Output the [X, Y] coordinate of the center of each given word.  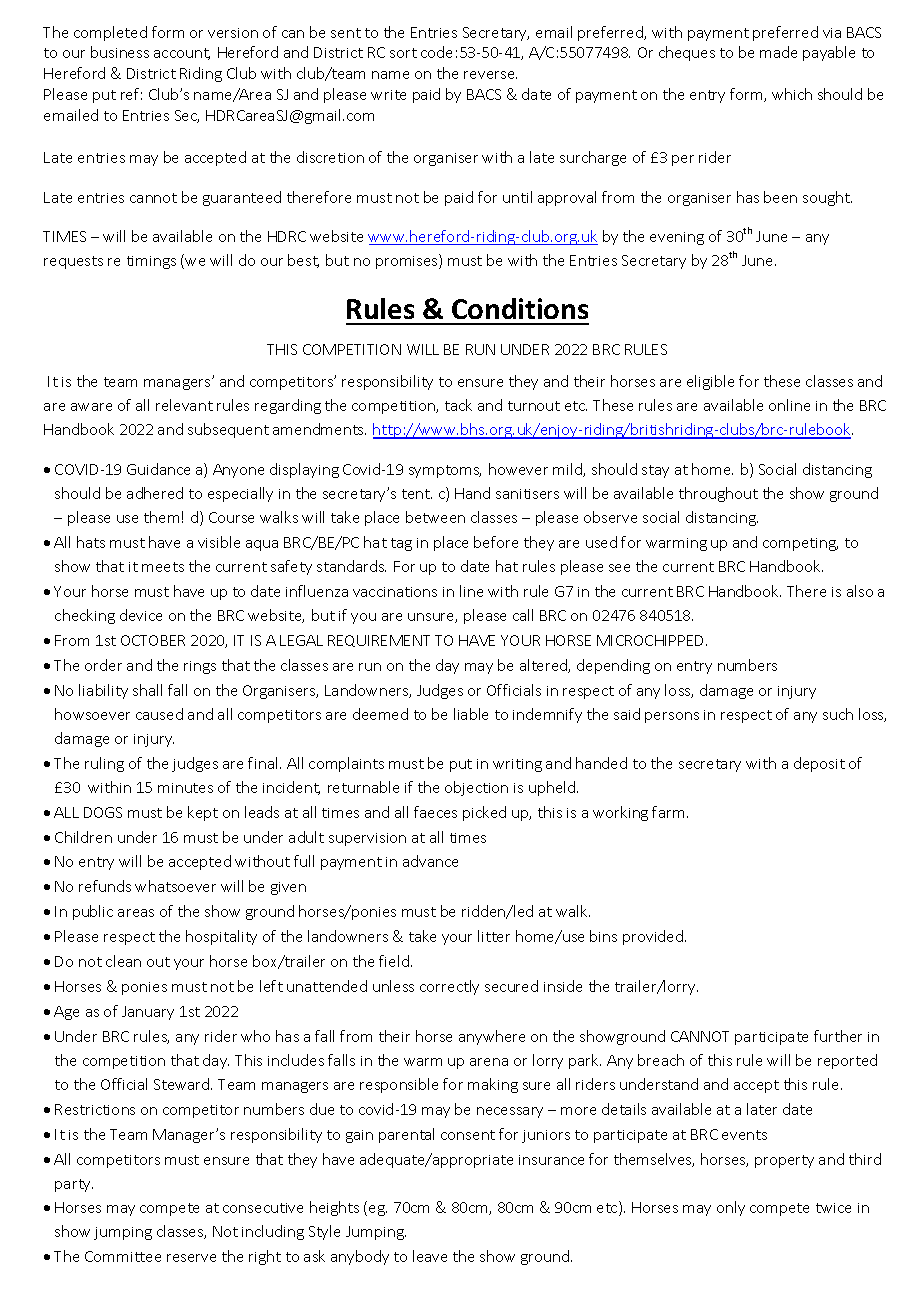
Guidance [158, 469]
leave [430, 1256]
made [778, 52]
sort [403, 53]
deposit [819, 764]
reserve [191, 1258]
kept [203, 813]
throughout [718, 494]
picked [484, 813]
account [182, 54]
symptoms [445, 471]
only [731, 1208]
